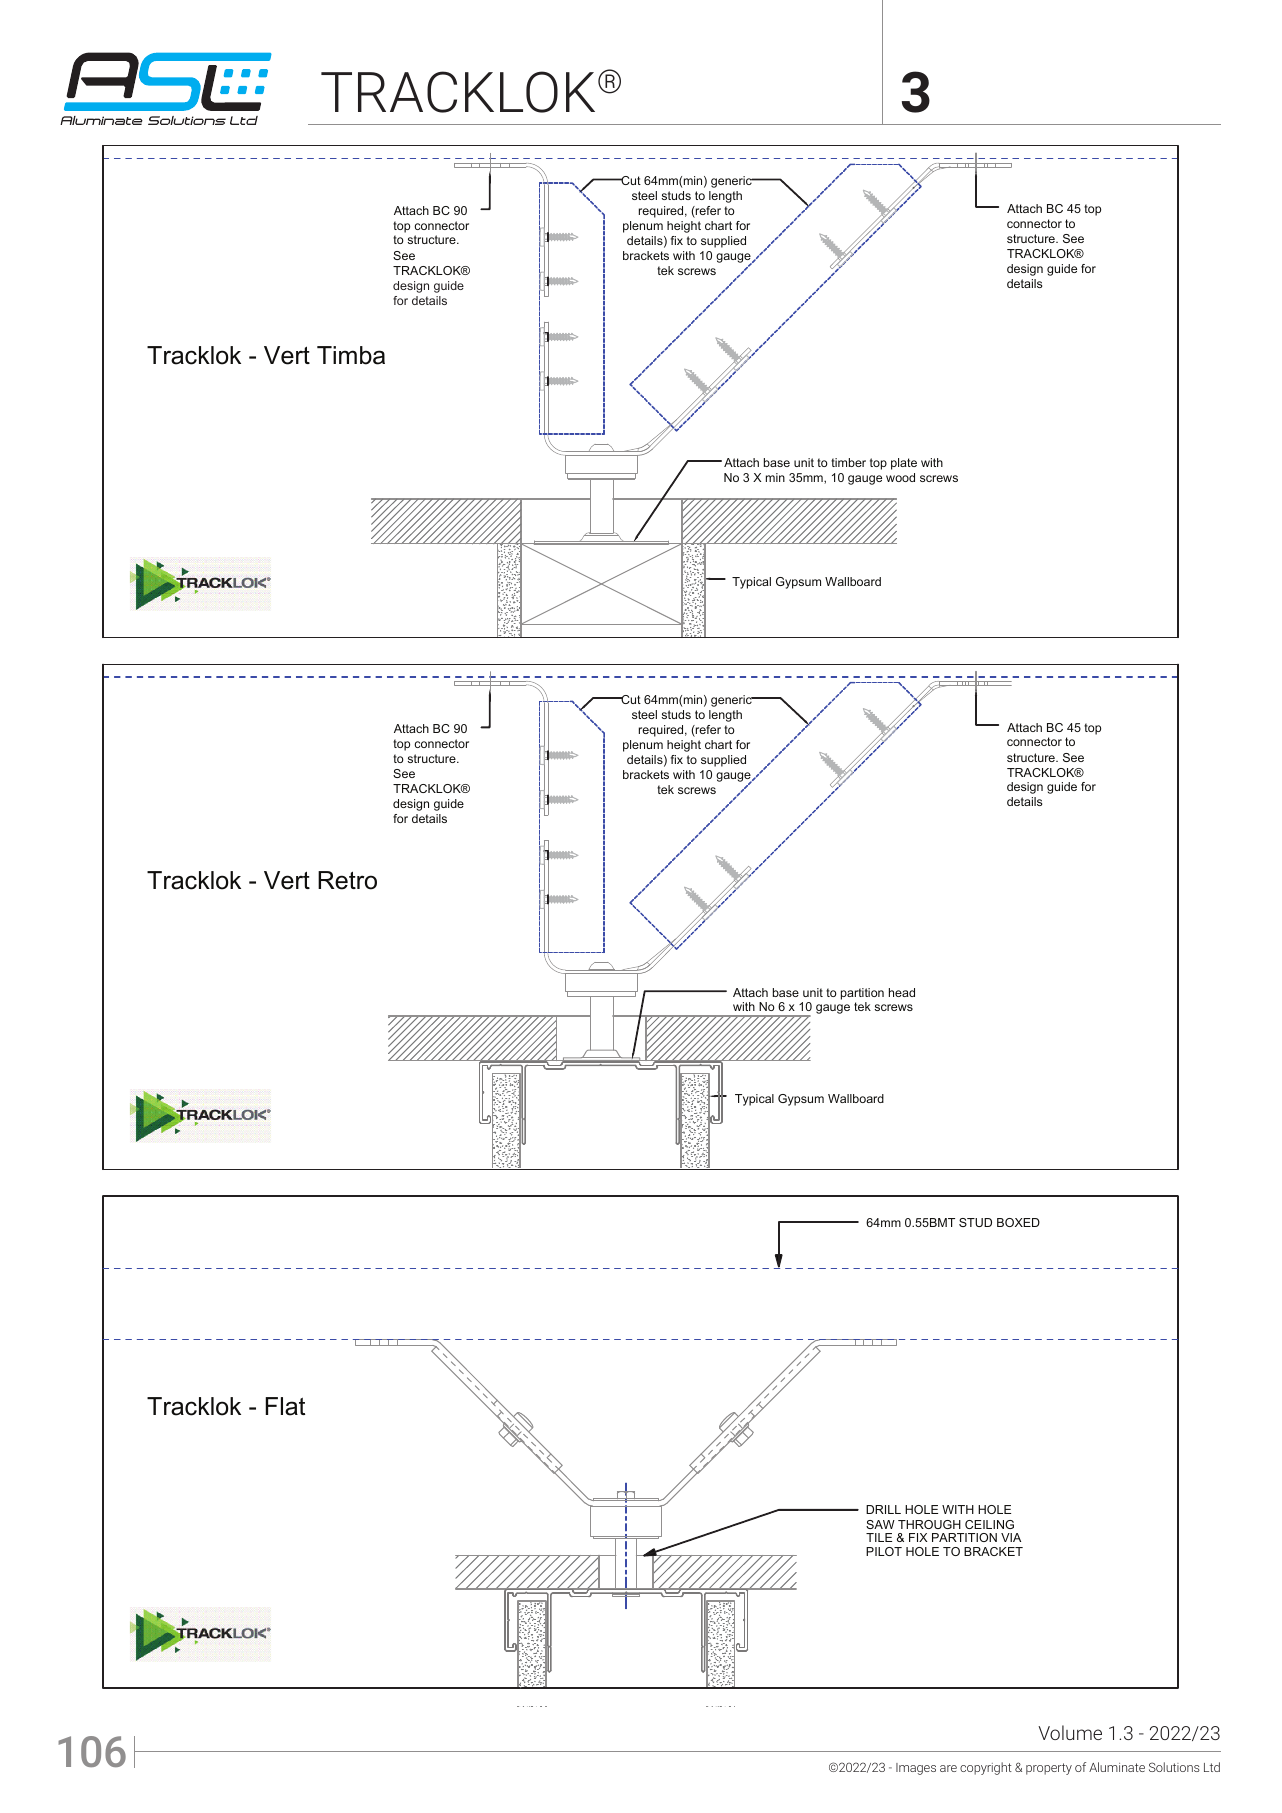 Image resolution: width=1282 pixels, height=1813 pixels. I want to click on wood, so click(900, 477).
